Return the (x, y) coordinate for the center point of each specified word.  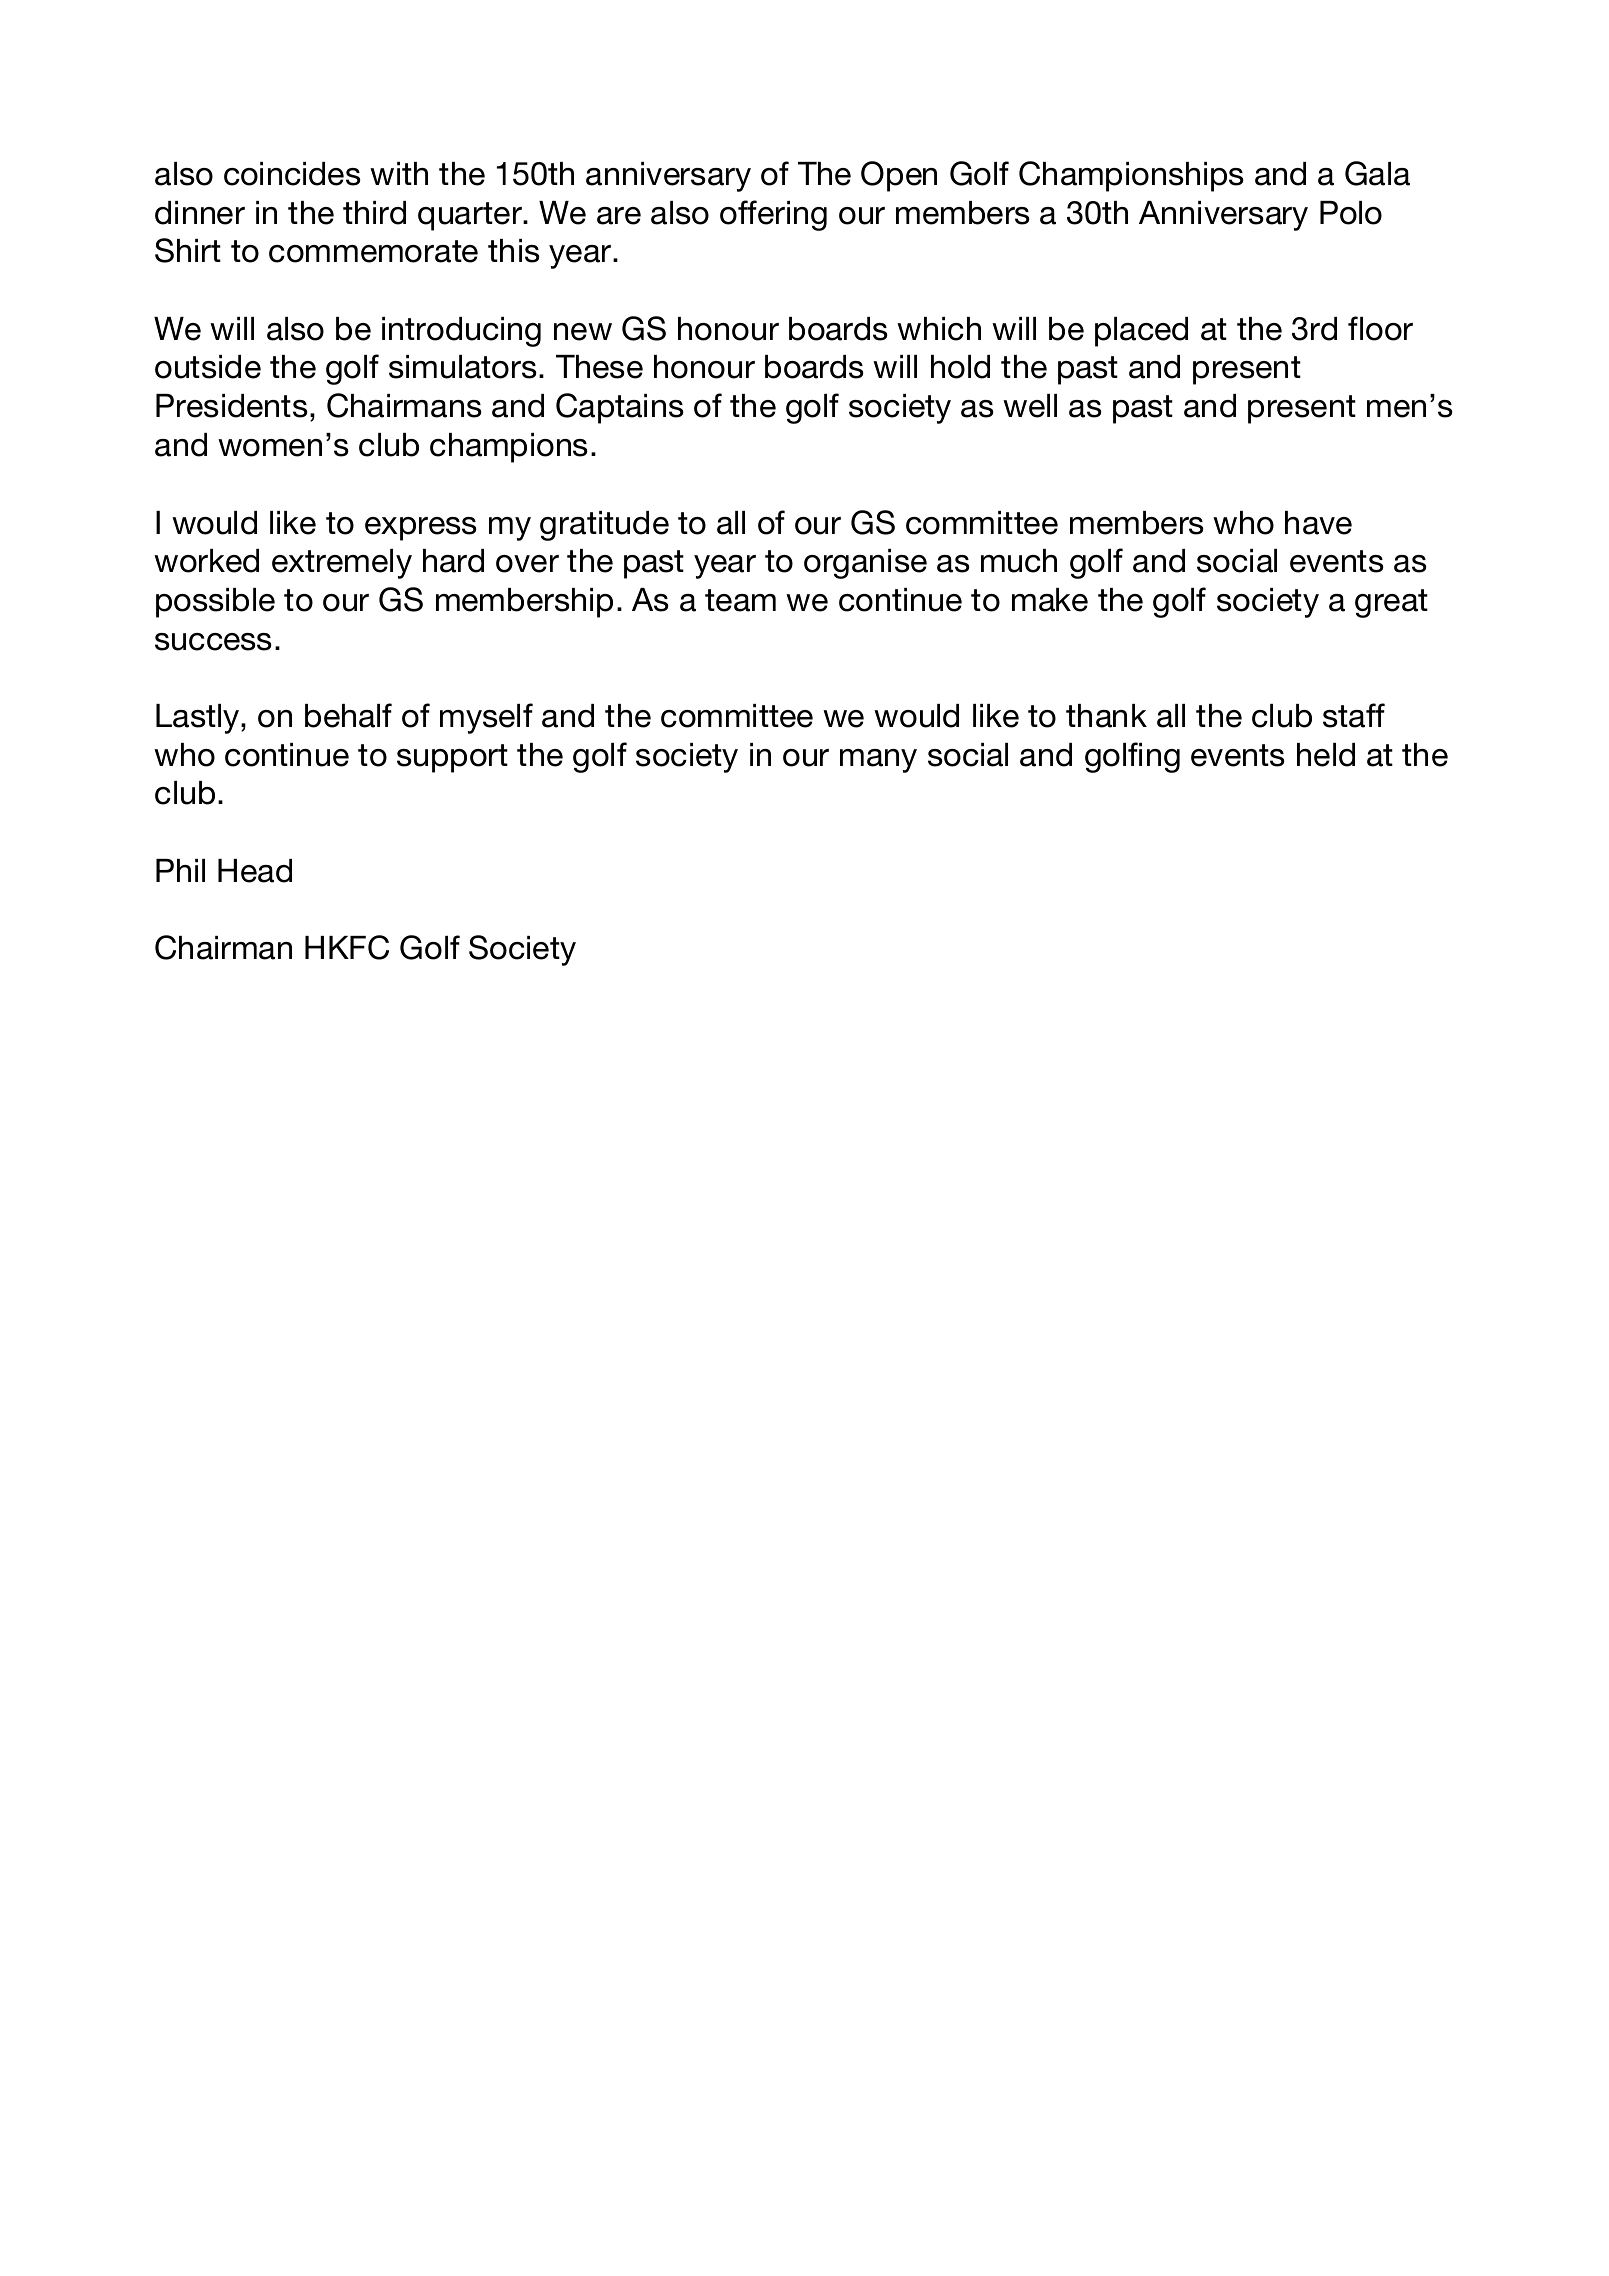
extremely (342, 564)
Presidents (232, 406)
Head (255, 871)
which (939, 329)
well (1030, 406)
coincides (292, 174)
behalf (348, 715)
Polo (1351, 213)
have (1318, 523)
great (1391, 603)
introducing (461, 332)
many (878, 761)
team (740, 600)
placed (1141, 332)
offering (773, 215)
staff (1354, 715)
